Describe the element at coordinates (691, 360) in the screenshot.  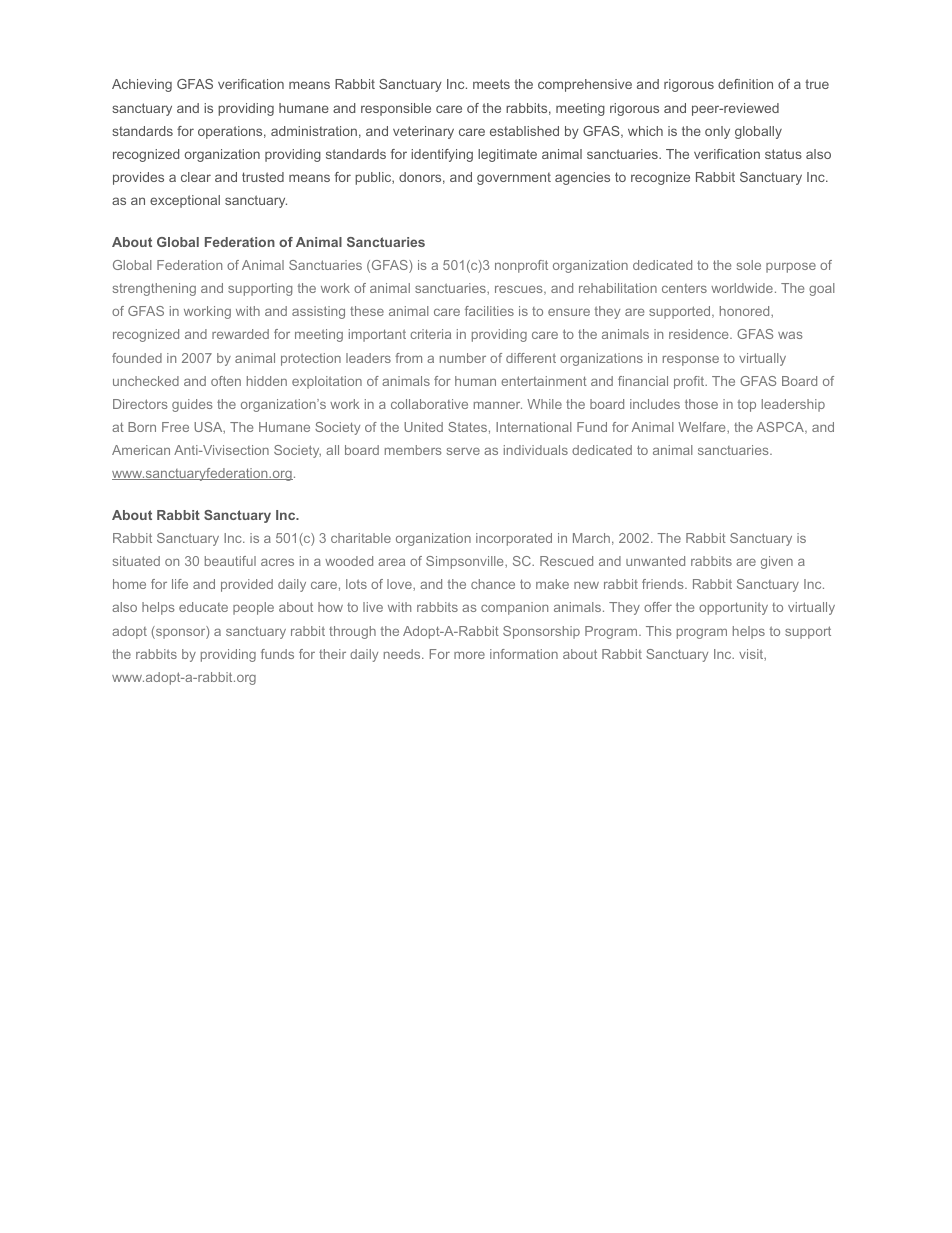
I see `response` at that location.
